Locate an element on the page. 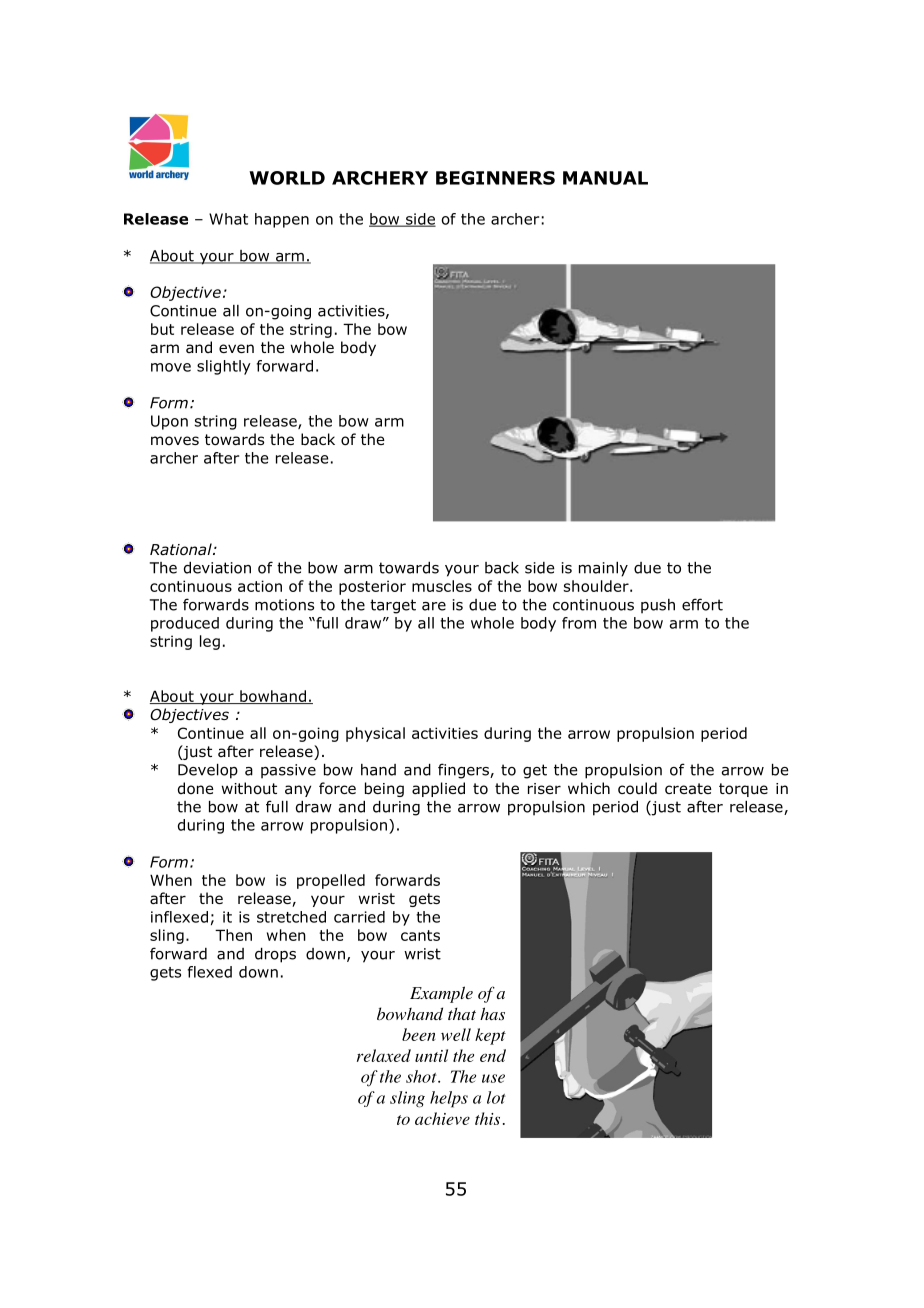 The width and height of the page is (924, 1308). relaxed is located at coordinates (384, 1055).
